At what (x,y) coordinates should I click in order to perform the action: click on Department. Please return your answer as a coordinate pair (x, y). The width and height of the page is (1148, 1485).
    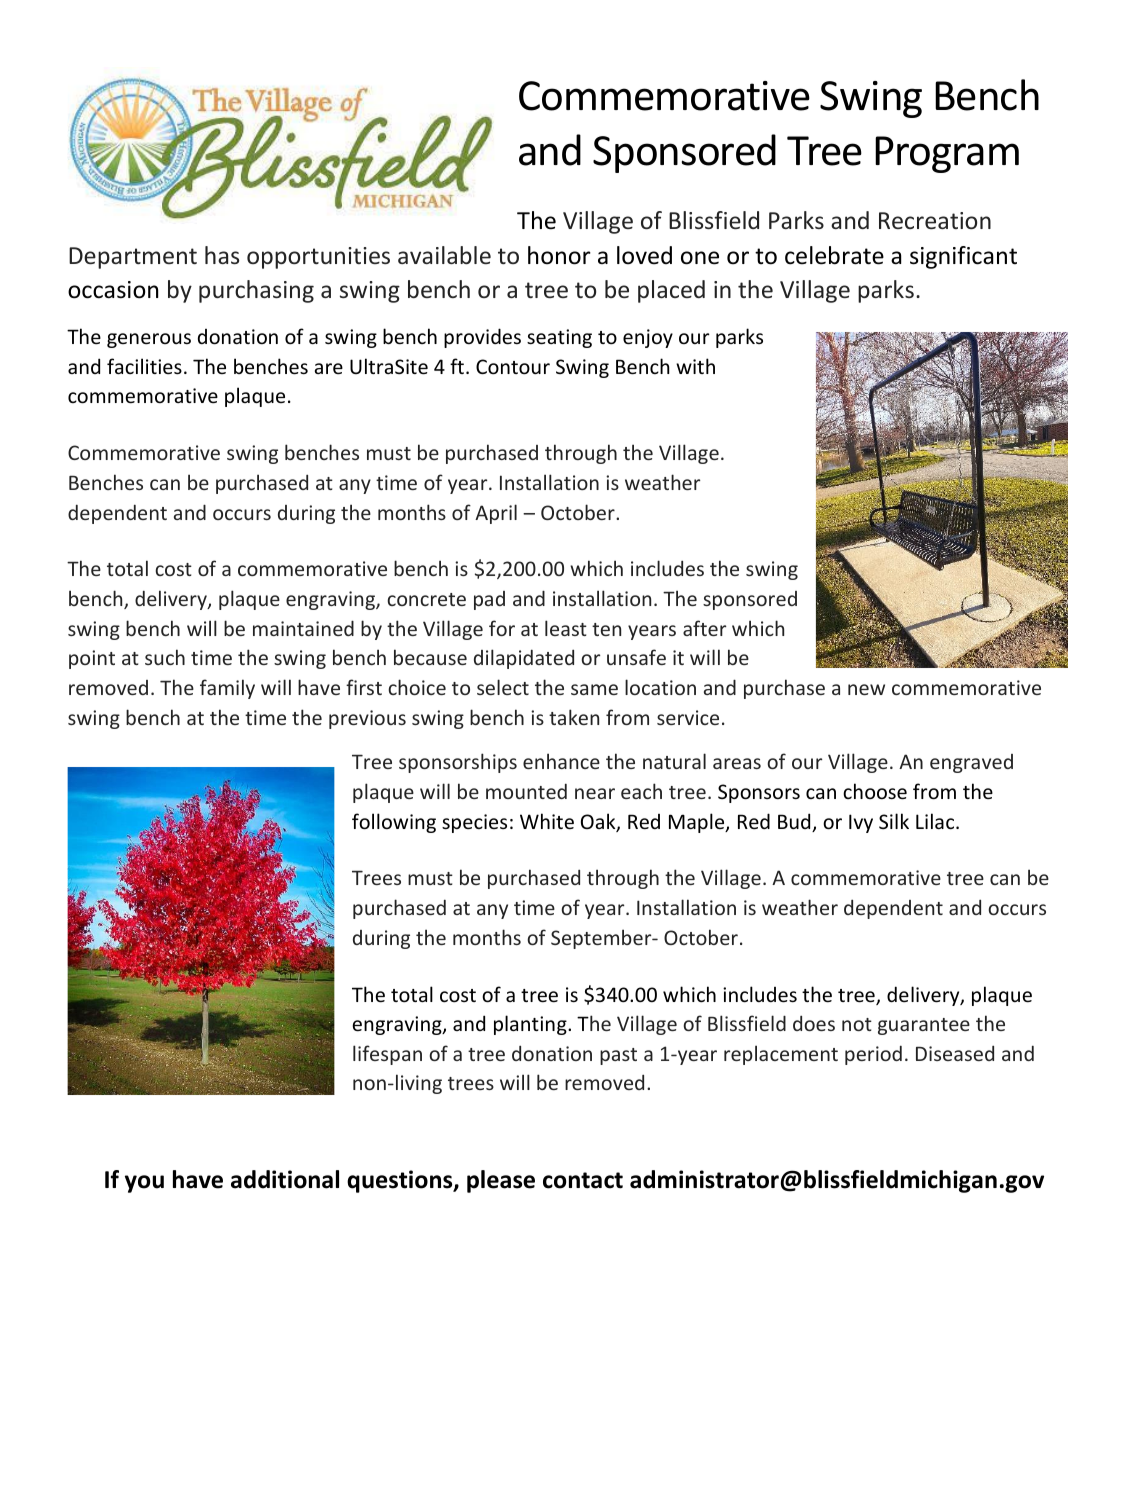
    Looking at the image, I should click on (133, 258).
